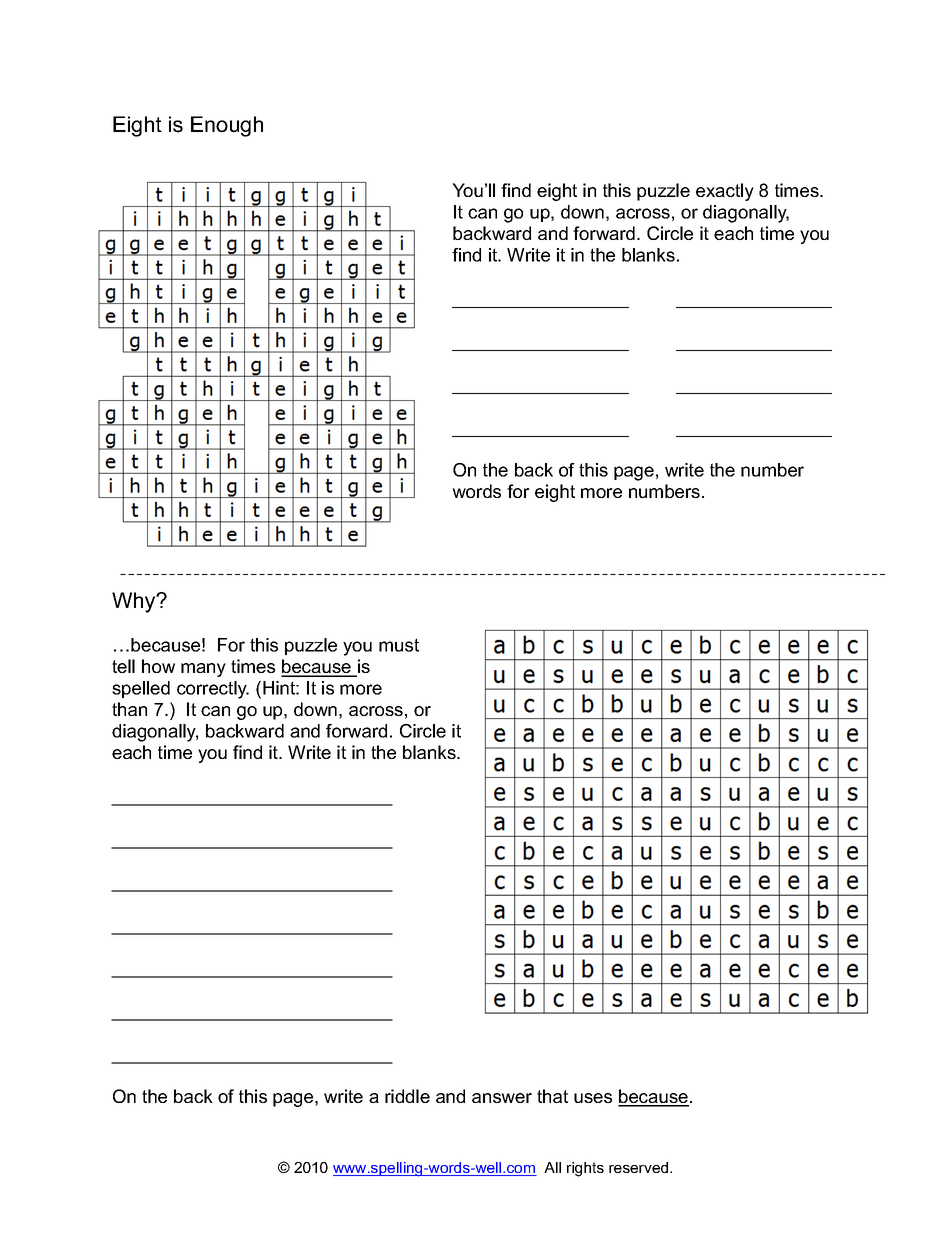 The image size is (952, 1233). Describe the element at coordinates (725, 192) in the screenshot. I see `exactly` at that location.
